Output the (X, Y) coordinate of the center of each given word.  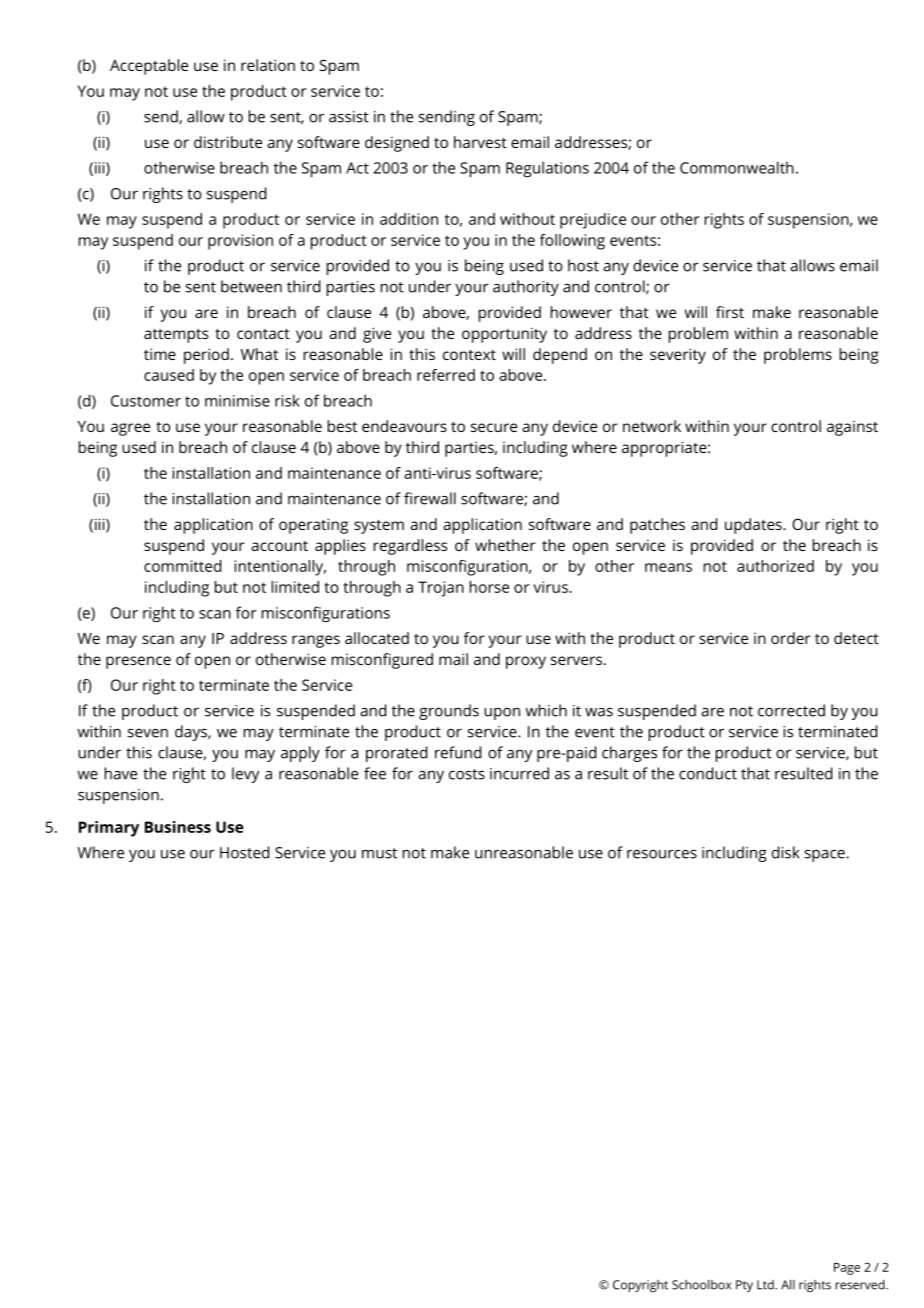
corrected (791, 710)
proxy (526, 662)
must (379, 853)
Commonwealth (737, 167)
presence (138, 662)
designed (397, 144)
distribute (228, 142)
